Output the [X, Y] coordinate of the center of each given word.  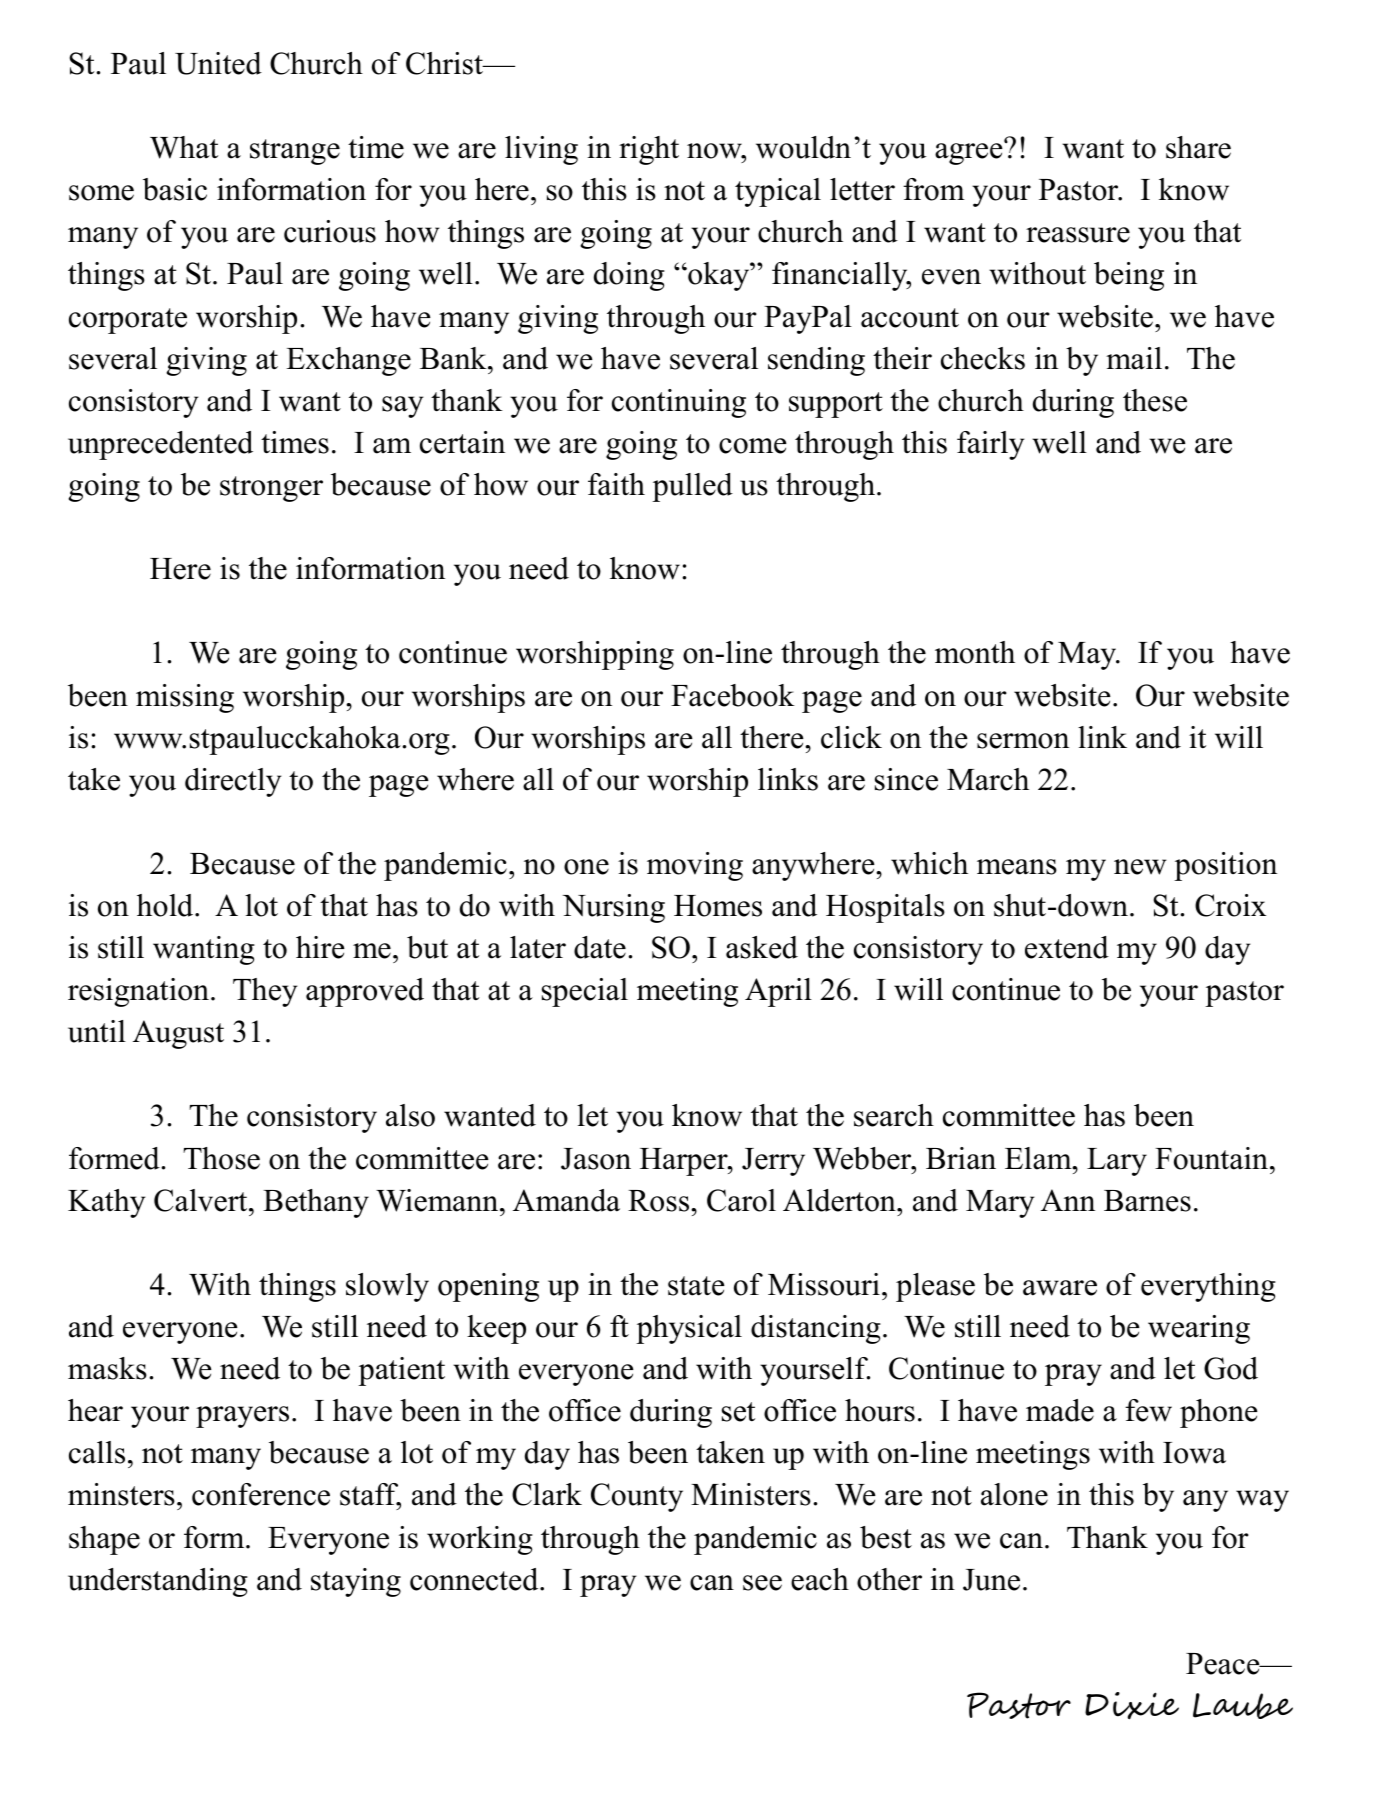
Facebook [733, 695]
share [1198, 147]
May [1088, 656]
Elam [1039, 1158]
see [762, 1583]
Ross [660, 1201]
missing [185, 698]
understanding [158, 1582]
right [649, 150]
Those [221, 1158]
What [184, 147]
